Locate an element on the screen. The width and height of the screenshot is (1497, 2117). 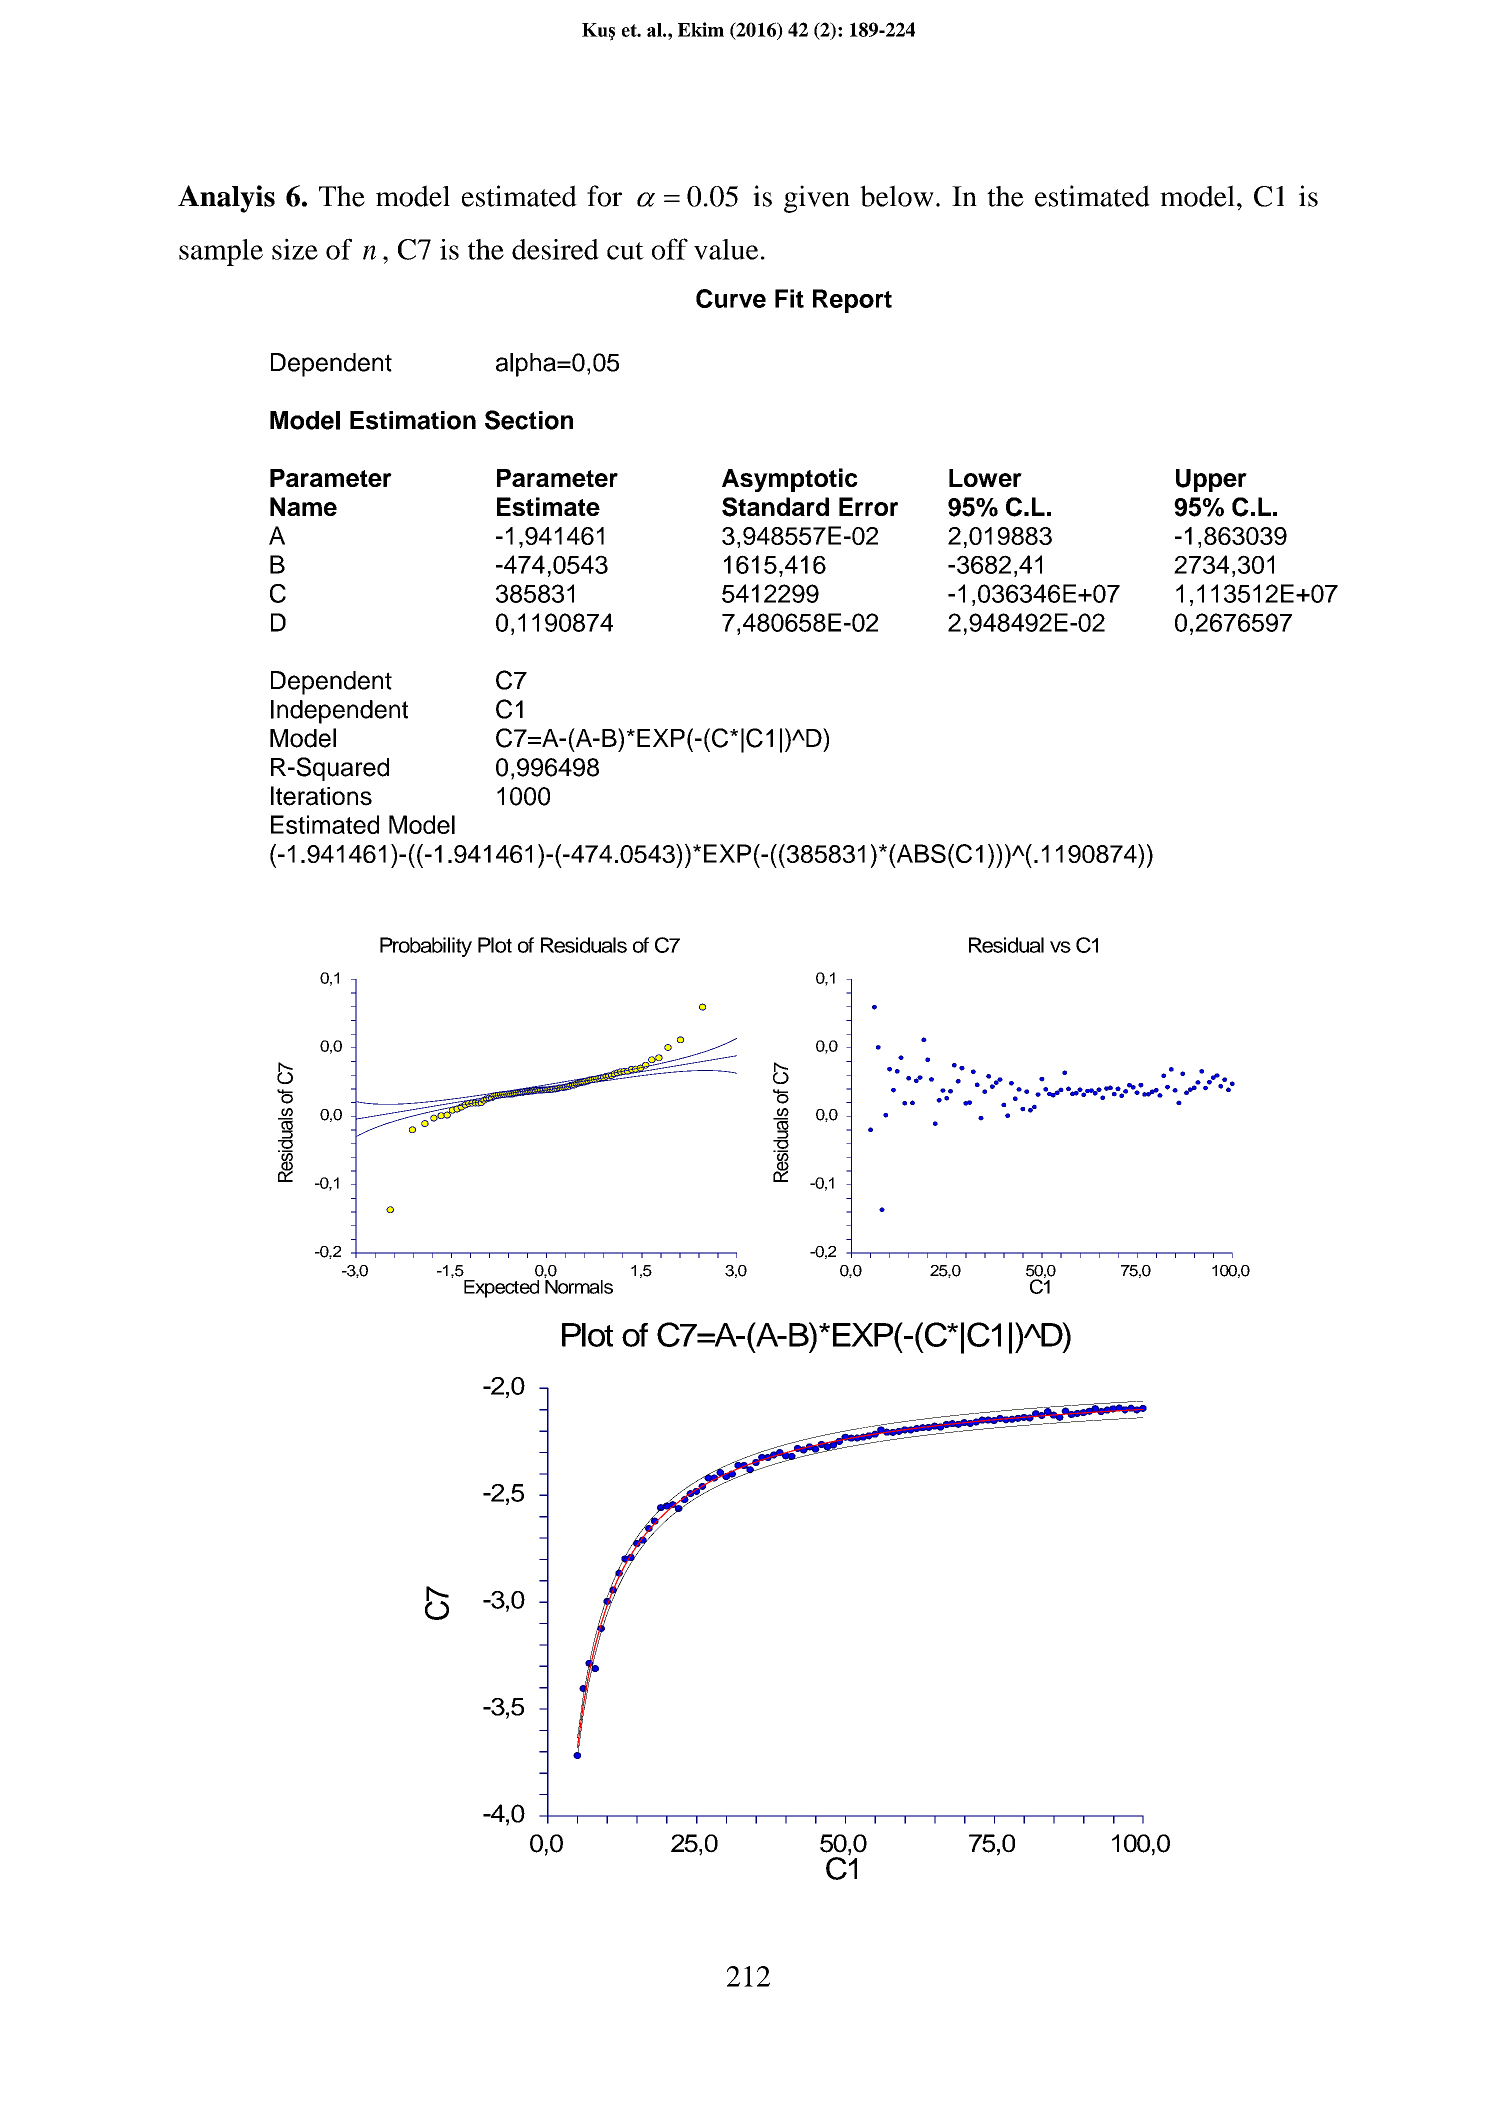
Probability is located at coordinates (426, 947).
